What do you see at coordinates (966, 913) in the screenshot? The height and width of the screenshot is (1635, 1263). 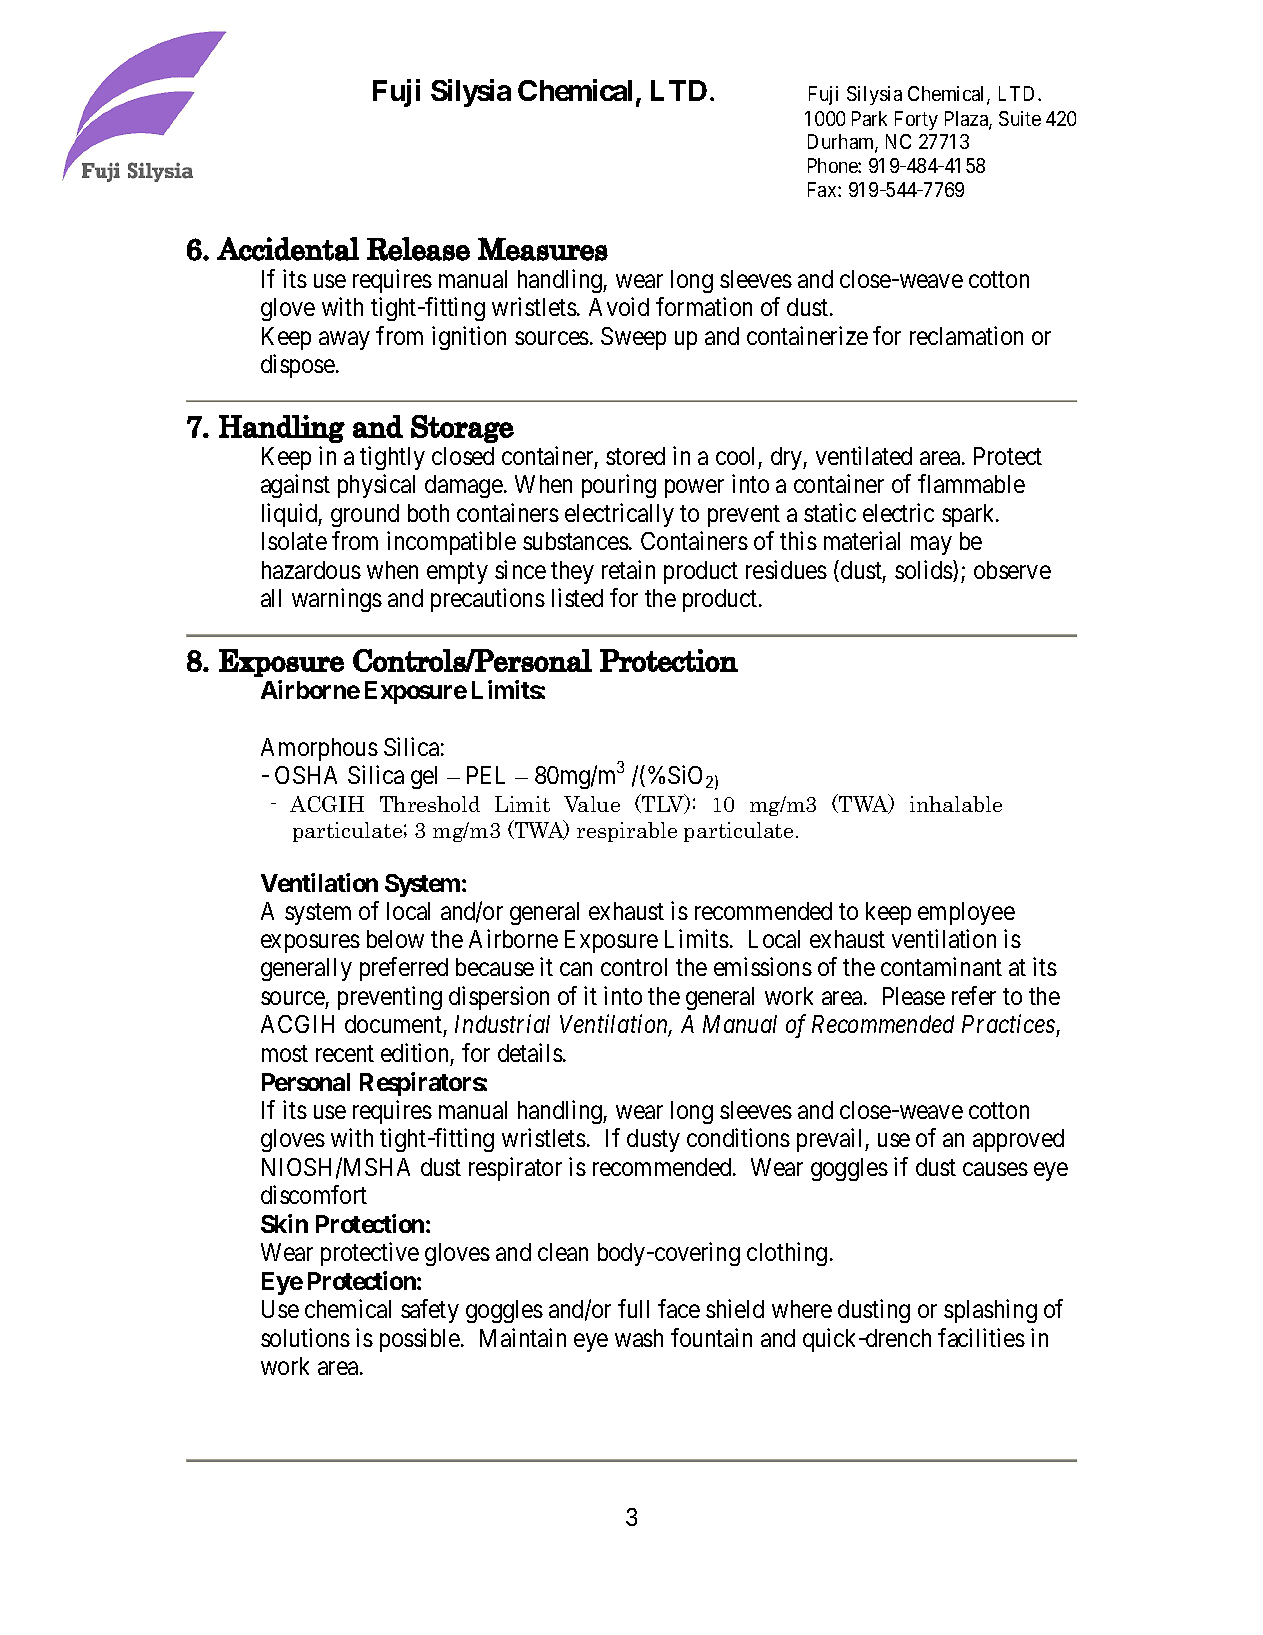 I see `employee` at bounding box center [966, 913].
